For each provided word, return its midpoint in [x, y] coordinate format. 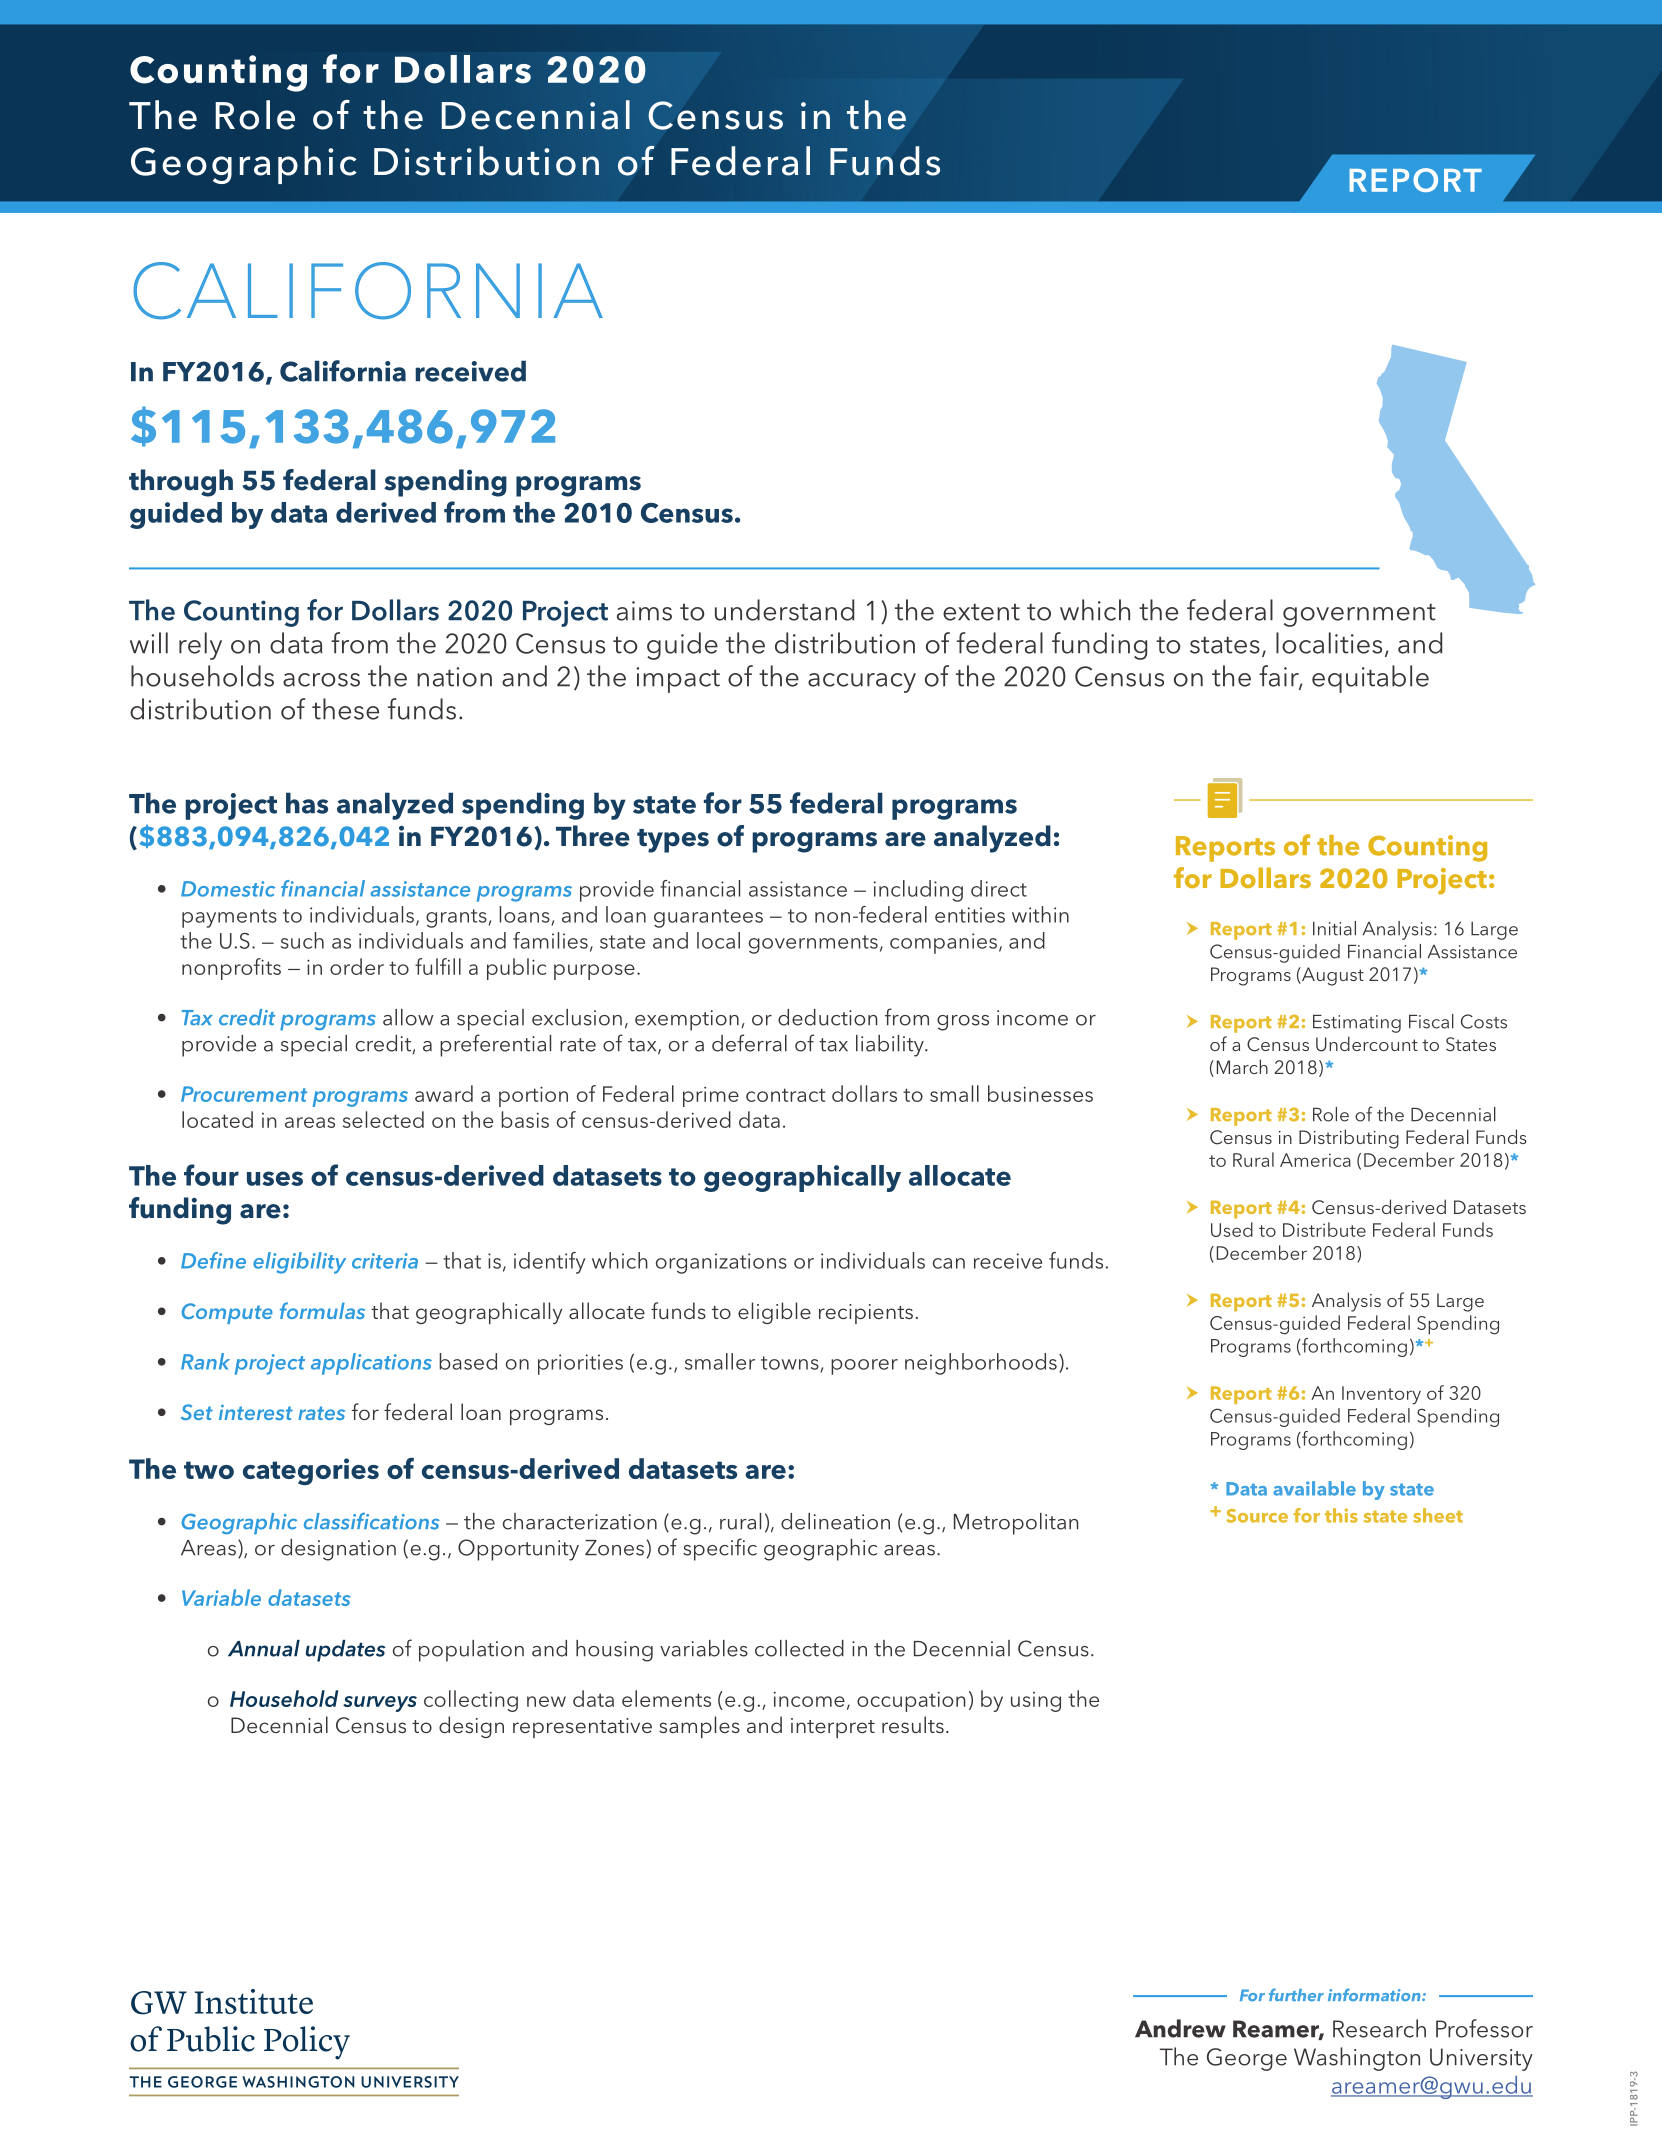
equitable [1370, 679]
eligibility [299, 1263]
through [181, 483]
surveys [380, 1704]
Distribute [1324, 1229]
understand [784, 610]
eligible [774, 1313]
